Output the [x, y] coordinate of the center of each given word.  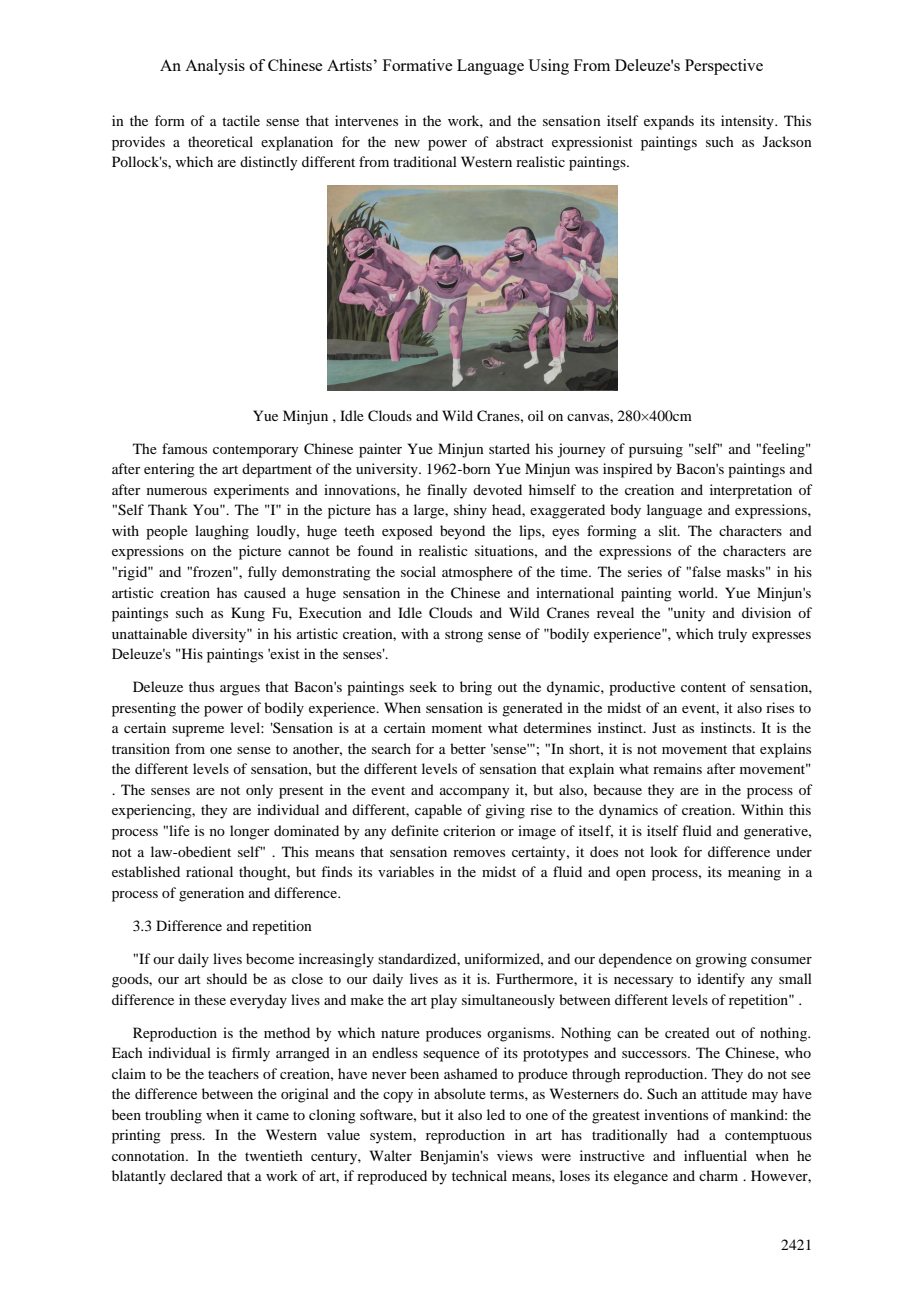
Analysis [215, 67]
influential [715, 1155]
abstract [520, 141]
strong [464, 636]
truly [732, 635]
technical [479, 1175]
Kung [248, 614]
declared [196, 1175]
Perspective [724, 67]
